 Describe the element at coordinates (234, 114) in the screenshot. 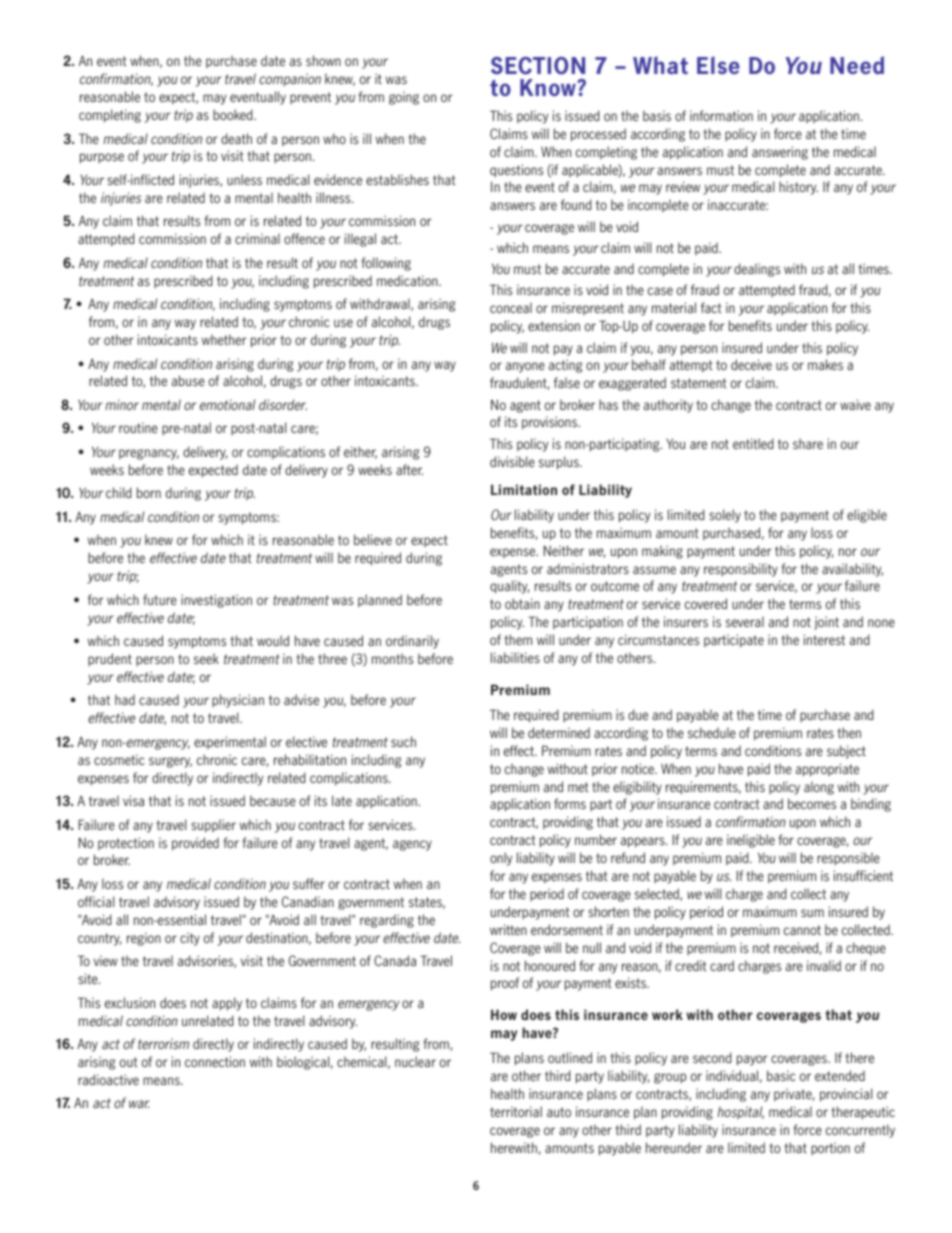

I see `booked` at that location.
